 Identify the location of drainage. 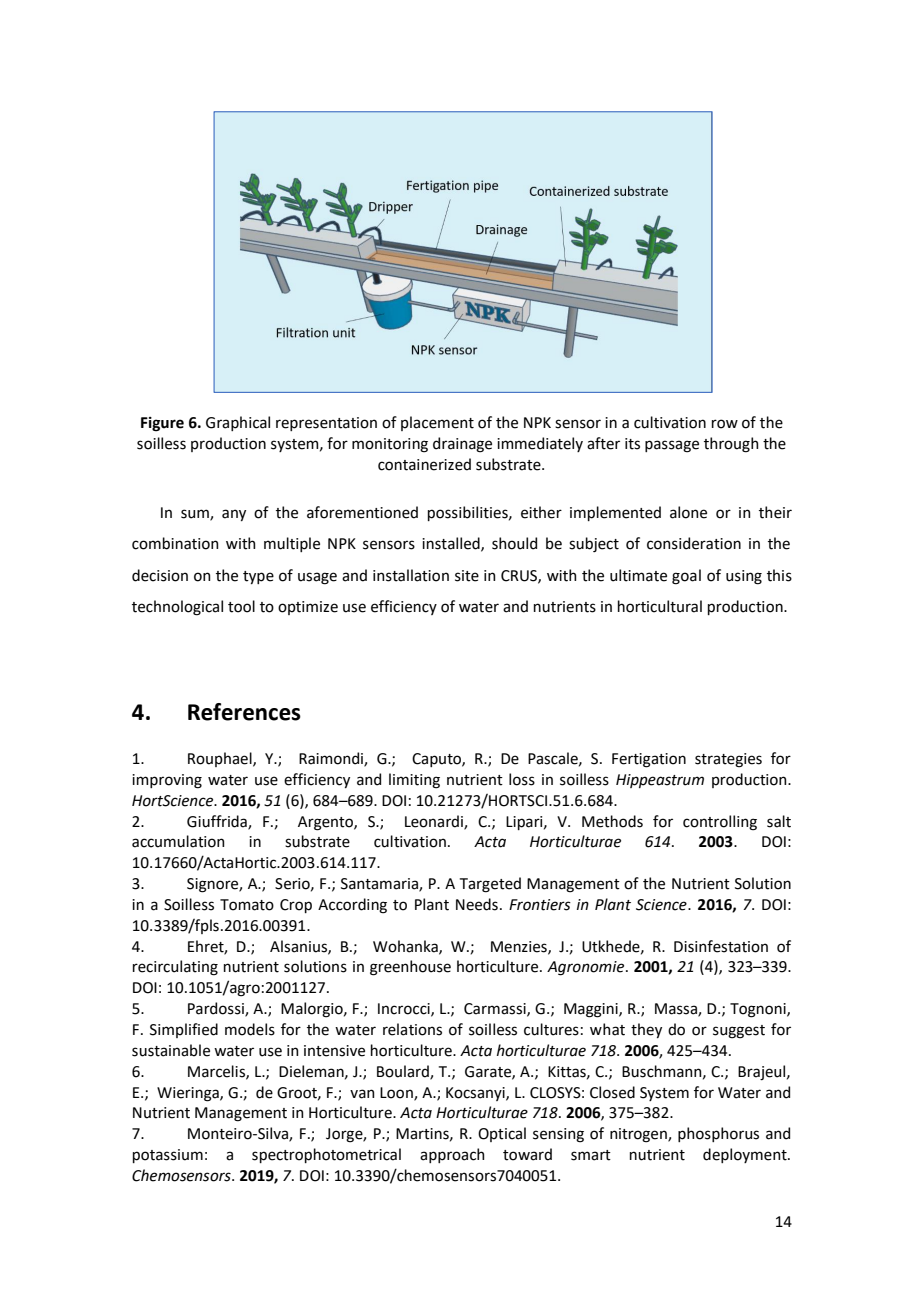
(462, 445).
